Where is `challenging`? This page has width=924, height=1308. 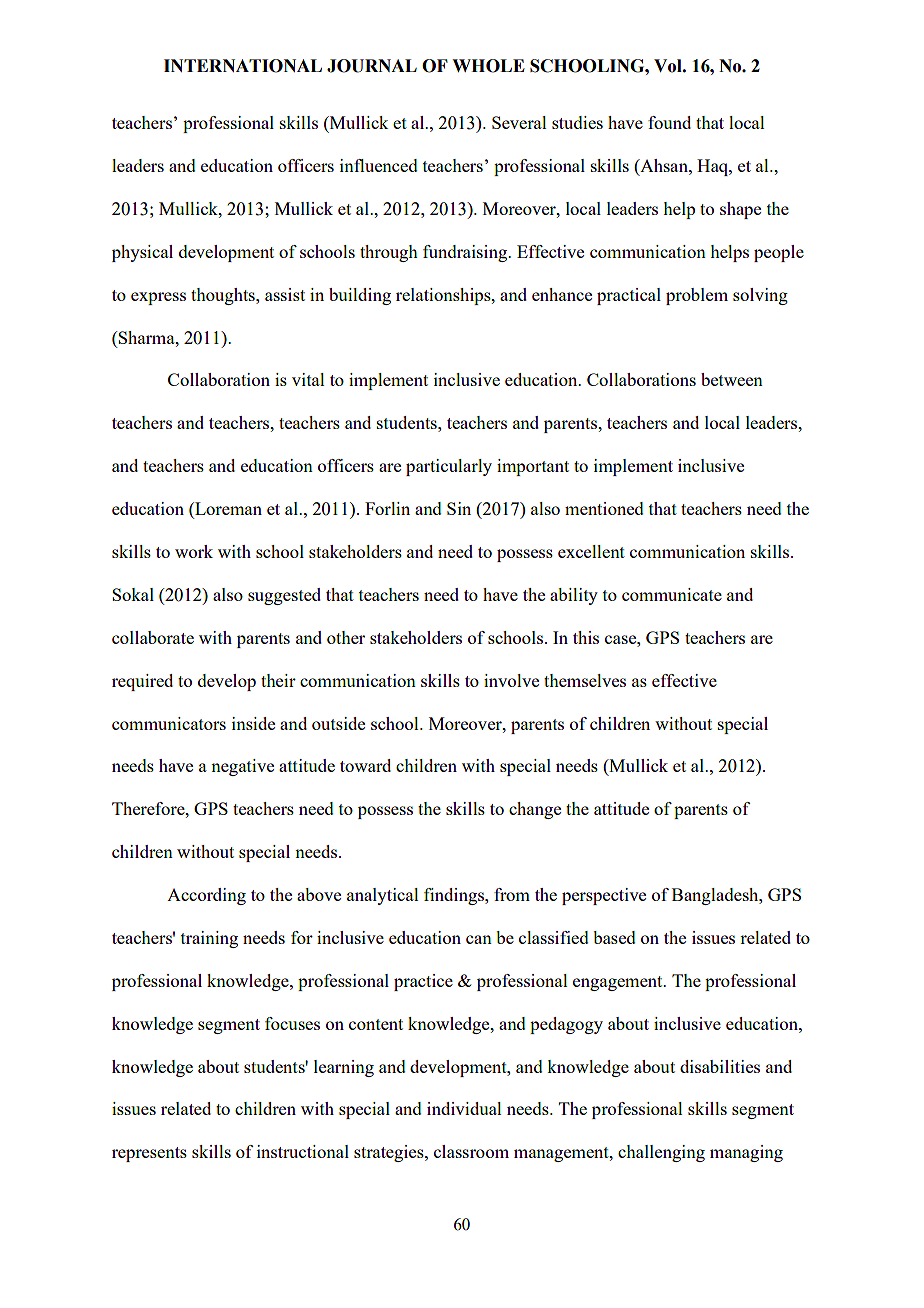
challenging is located at coordinates (661, 1153).
